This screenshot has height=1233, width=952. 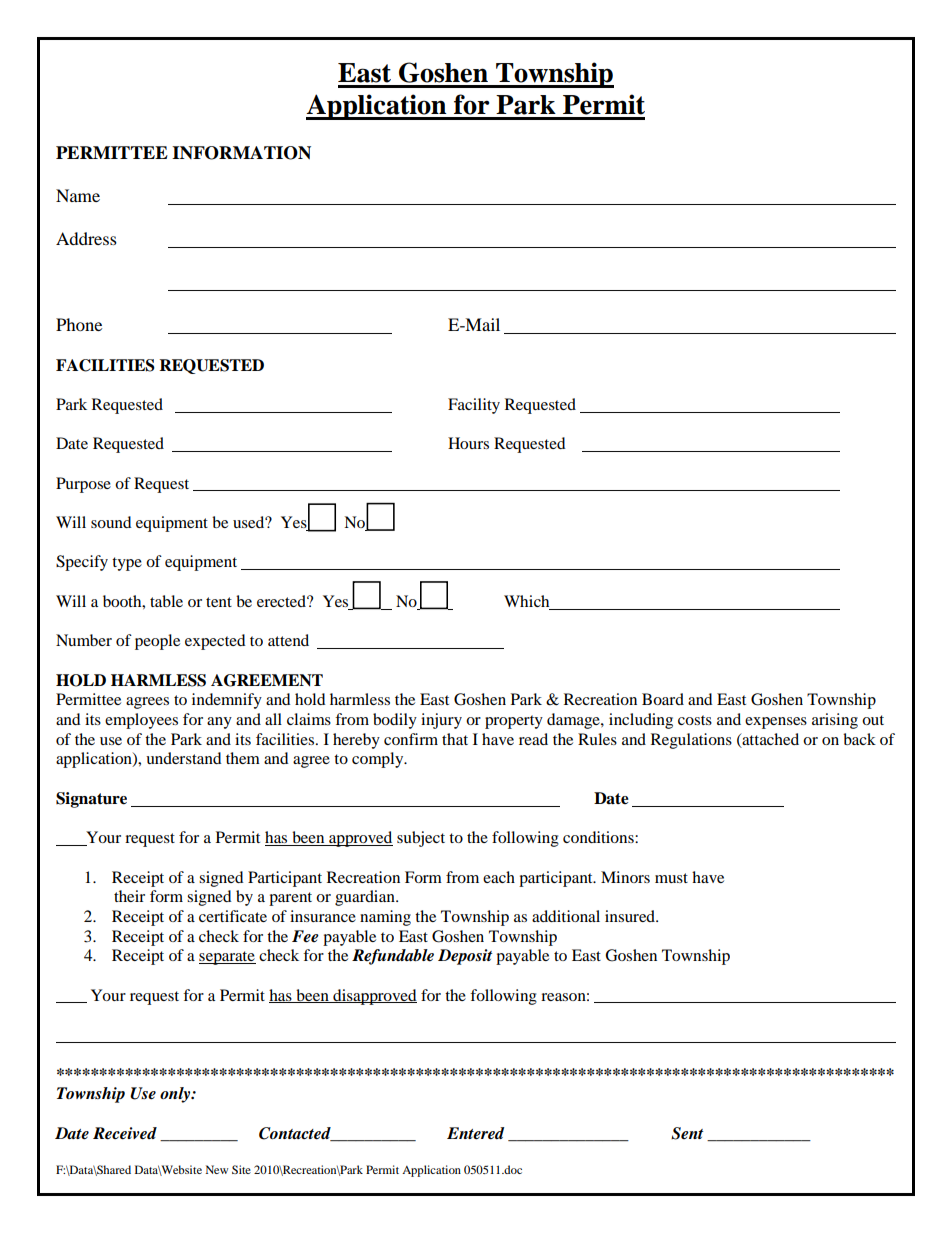 What do you see at coordinates (663, 699) in the screenshot?
I see `Board` at bounding box center [663, 699].
